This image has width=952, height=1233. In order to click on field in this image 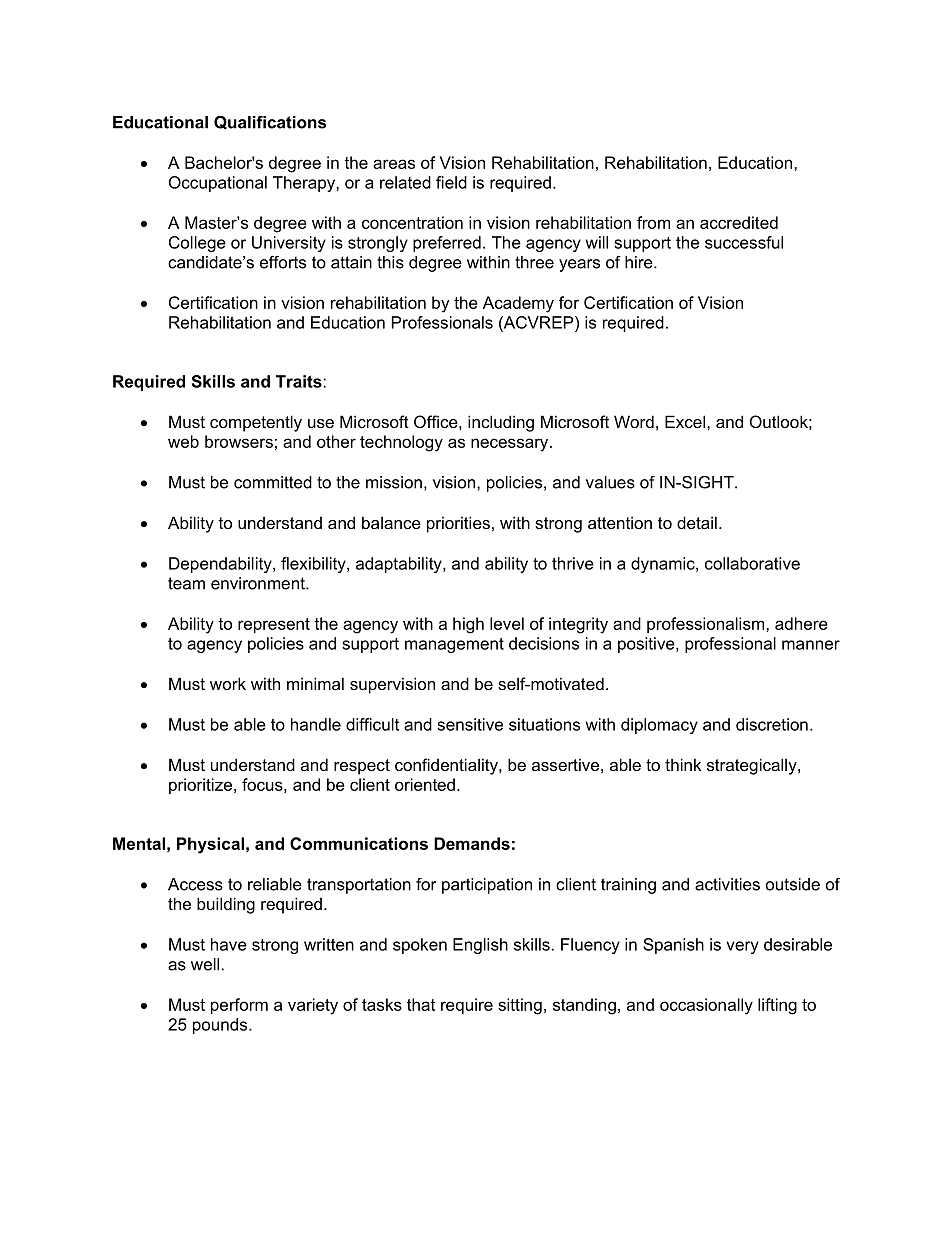, I will do `click(451, 182)`.
